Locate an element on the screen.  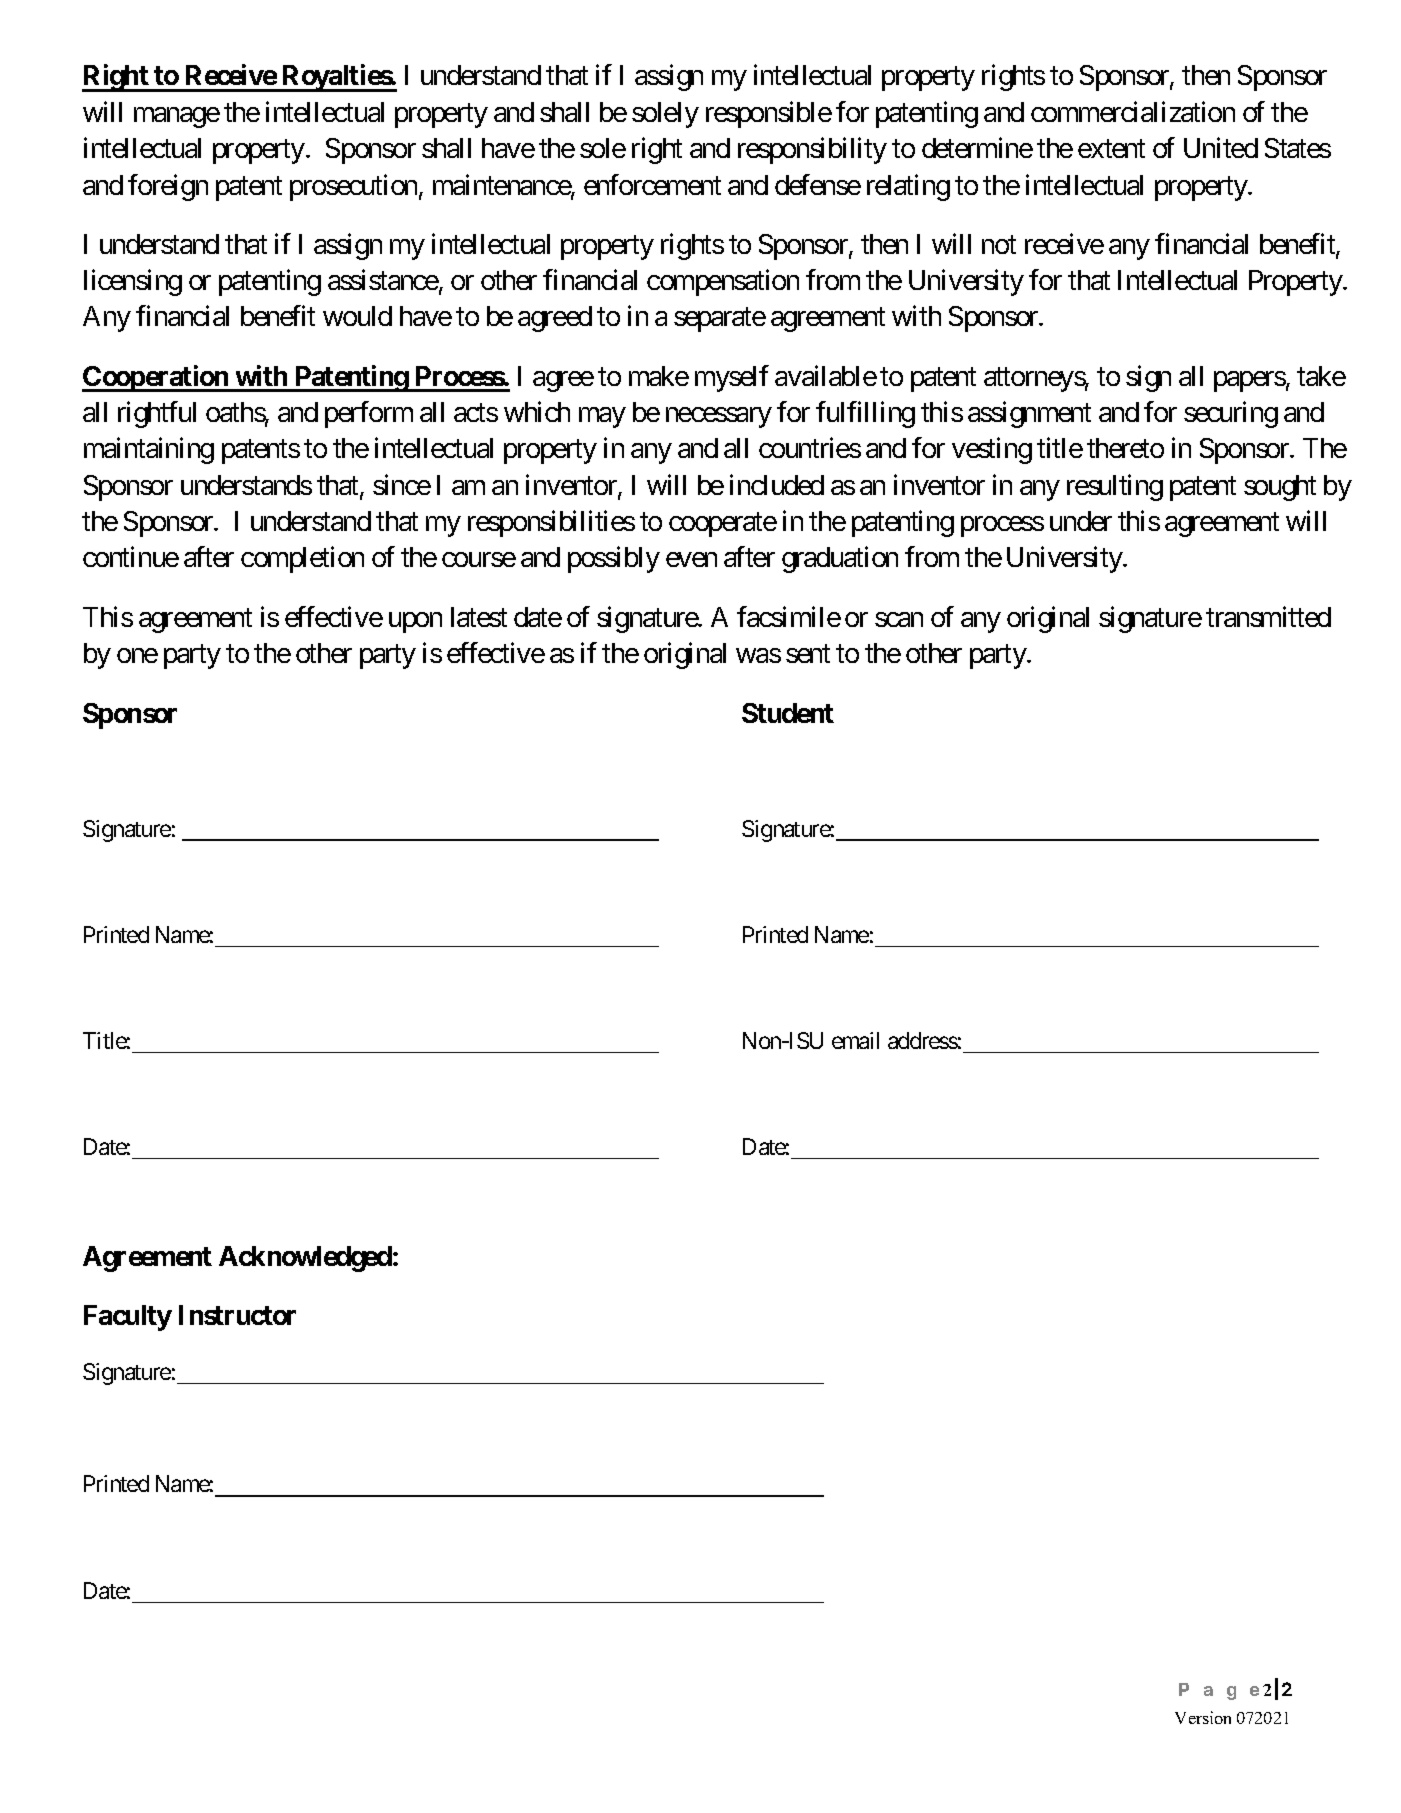
enforcement is located at coordinates (652, 184).
